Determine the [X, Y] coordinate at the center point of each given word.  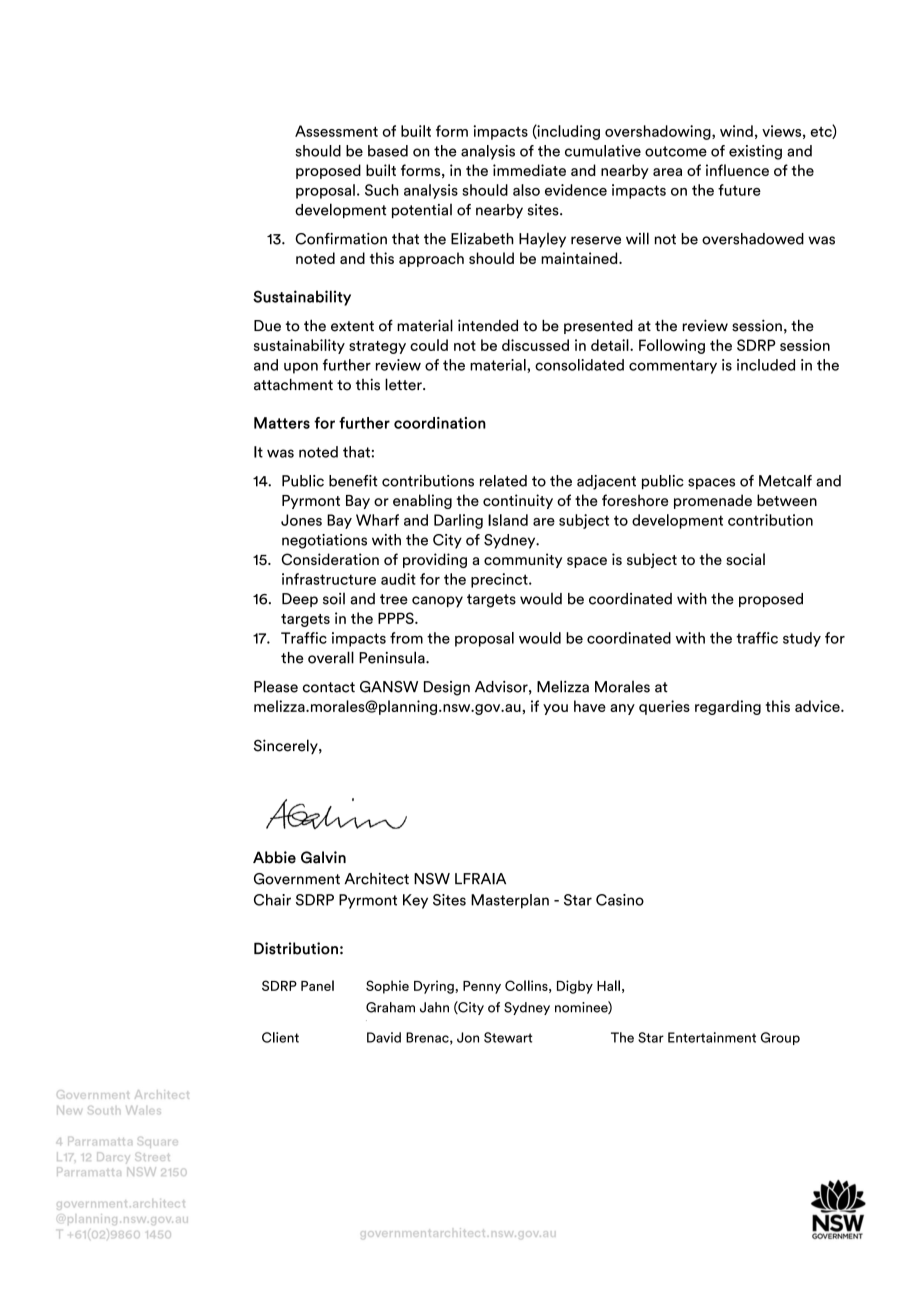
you [555, 709]
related [503, 481]
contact [329, 687]
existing [755, 152]
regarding [728, 707]
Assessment [336, 131]
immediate [529, 170]
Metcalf [785, 481]
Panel [317, 985]
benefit [353, 481]
